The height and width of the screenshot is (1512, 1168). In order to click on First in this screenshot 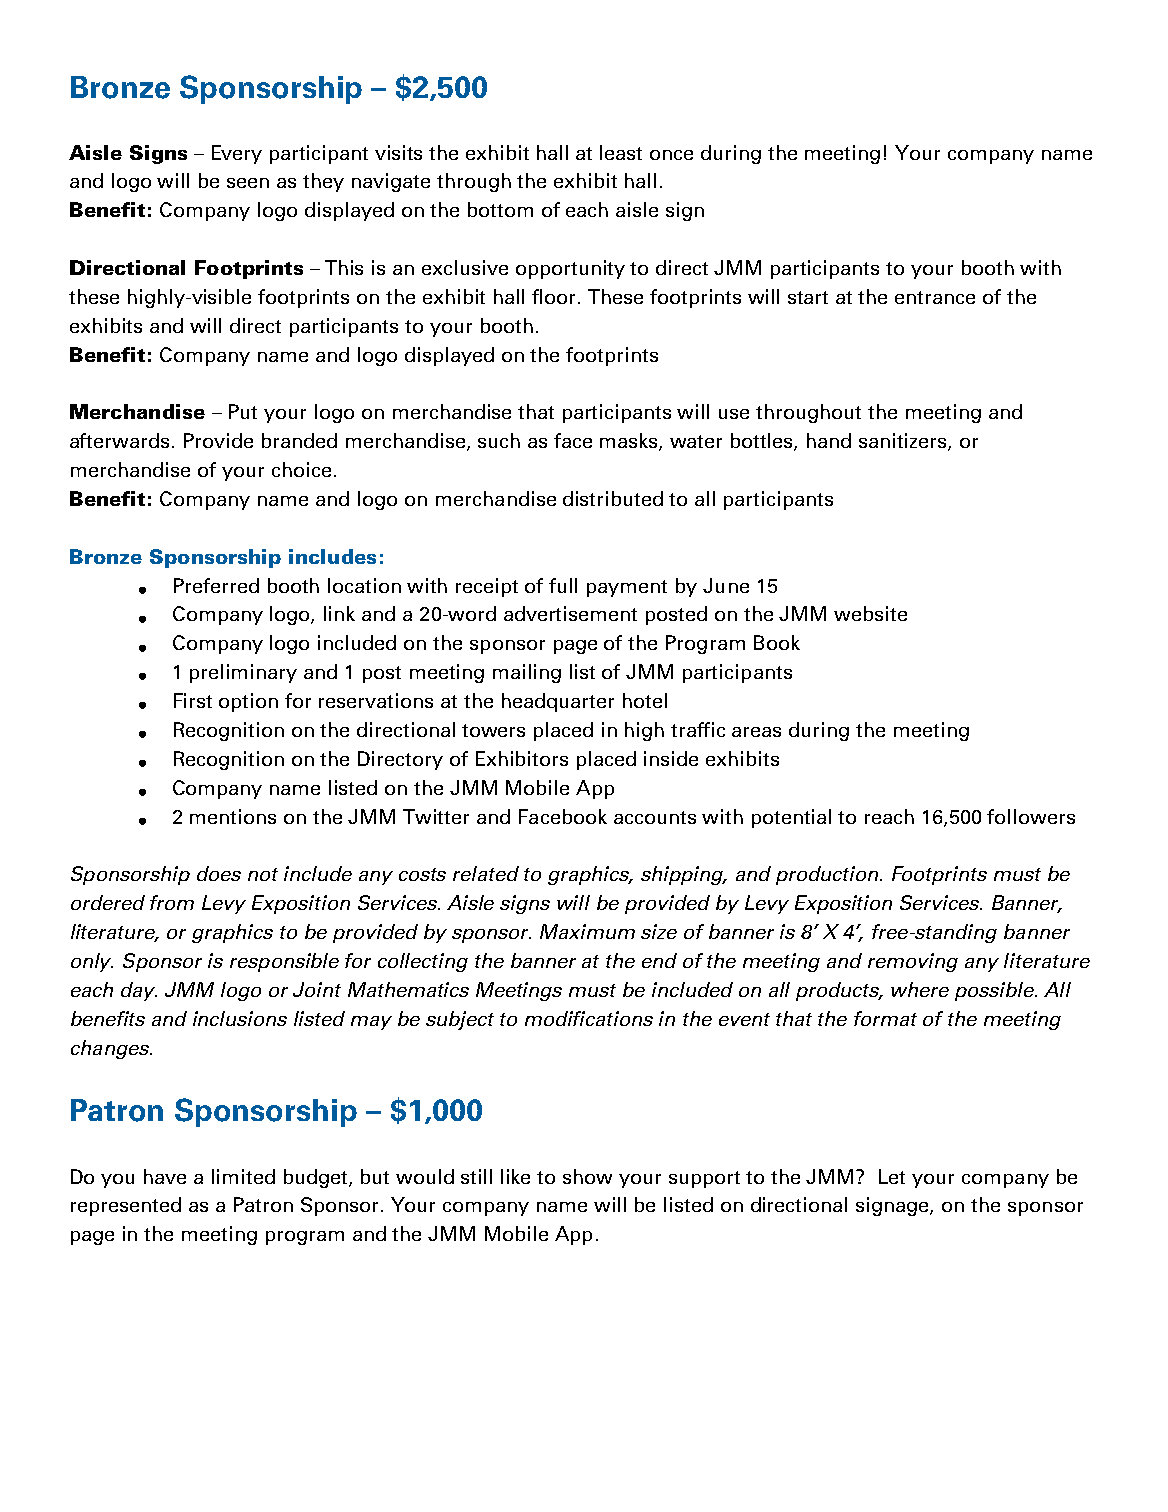, I will do `click(193, 700)`.
